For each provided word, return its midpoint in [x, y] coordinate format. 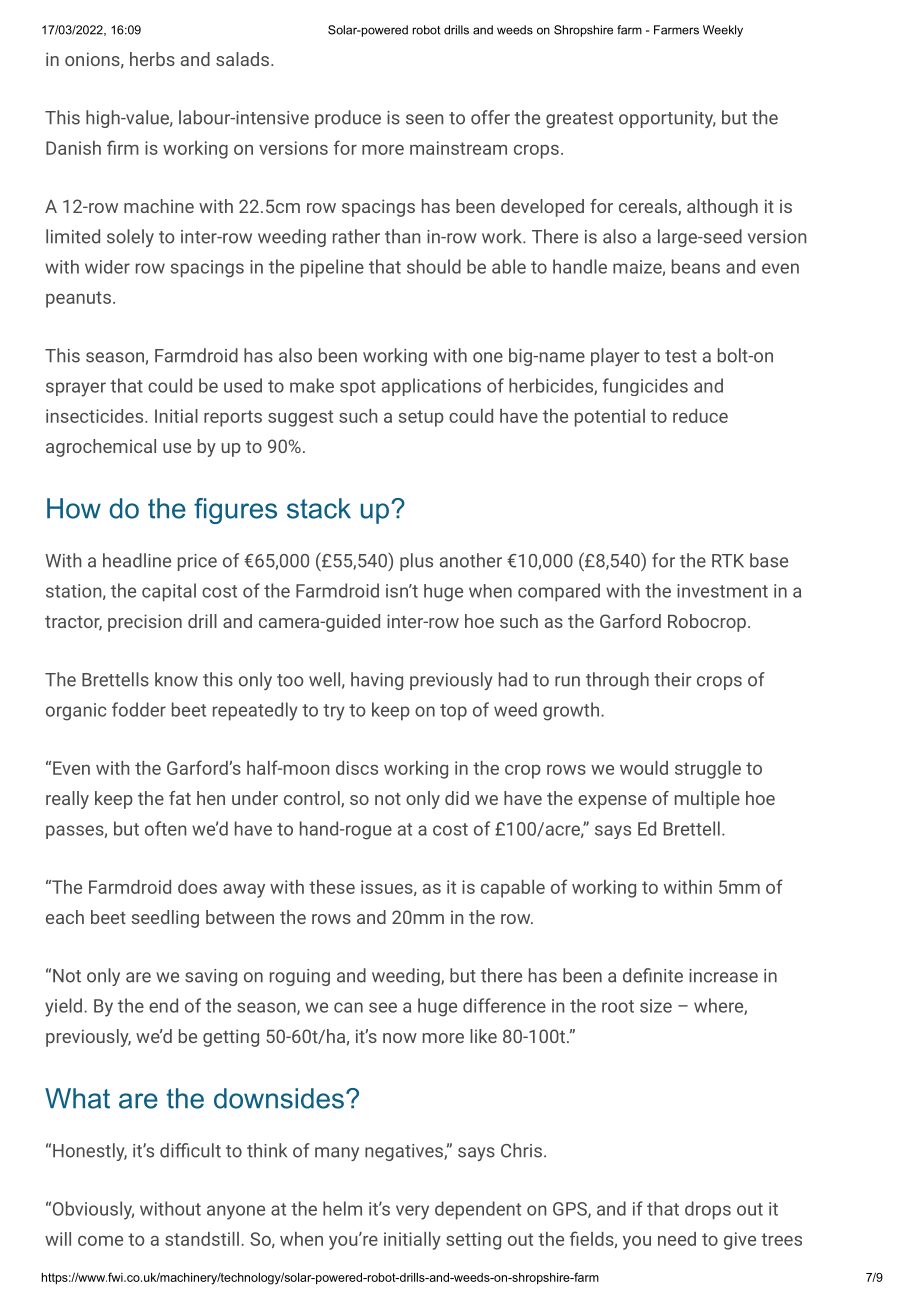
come [100, 1241]
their [672, 679]
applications [431, 387]
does [197, 887]
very [412, 1212]
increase [723, 976]
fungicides [645, 387]
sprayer [76, 389]
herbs [152, 59]
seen [424, 119]
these [332, 887]
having [377, 681]
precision [145, 623]
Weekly [723, 31]
